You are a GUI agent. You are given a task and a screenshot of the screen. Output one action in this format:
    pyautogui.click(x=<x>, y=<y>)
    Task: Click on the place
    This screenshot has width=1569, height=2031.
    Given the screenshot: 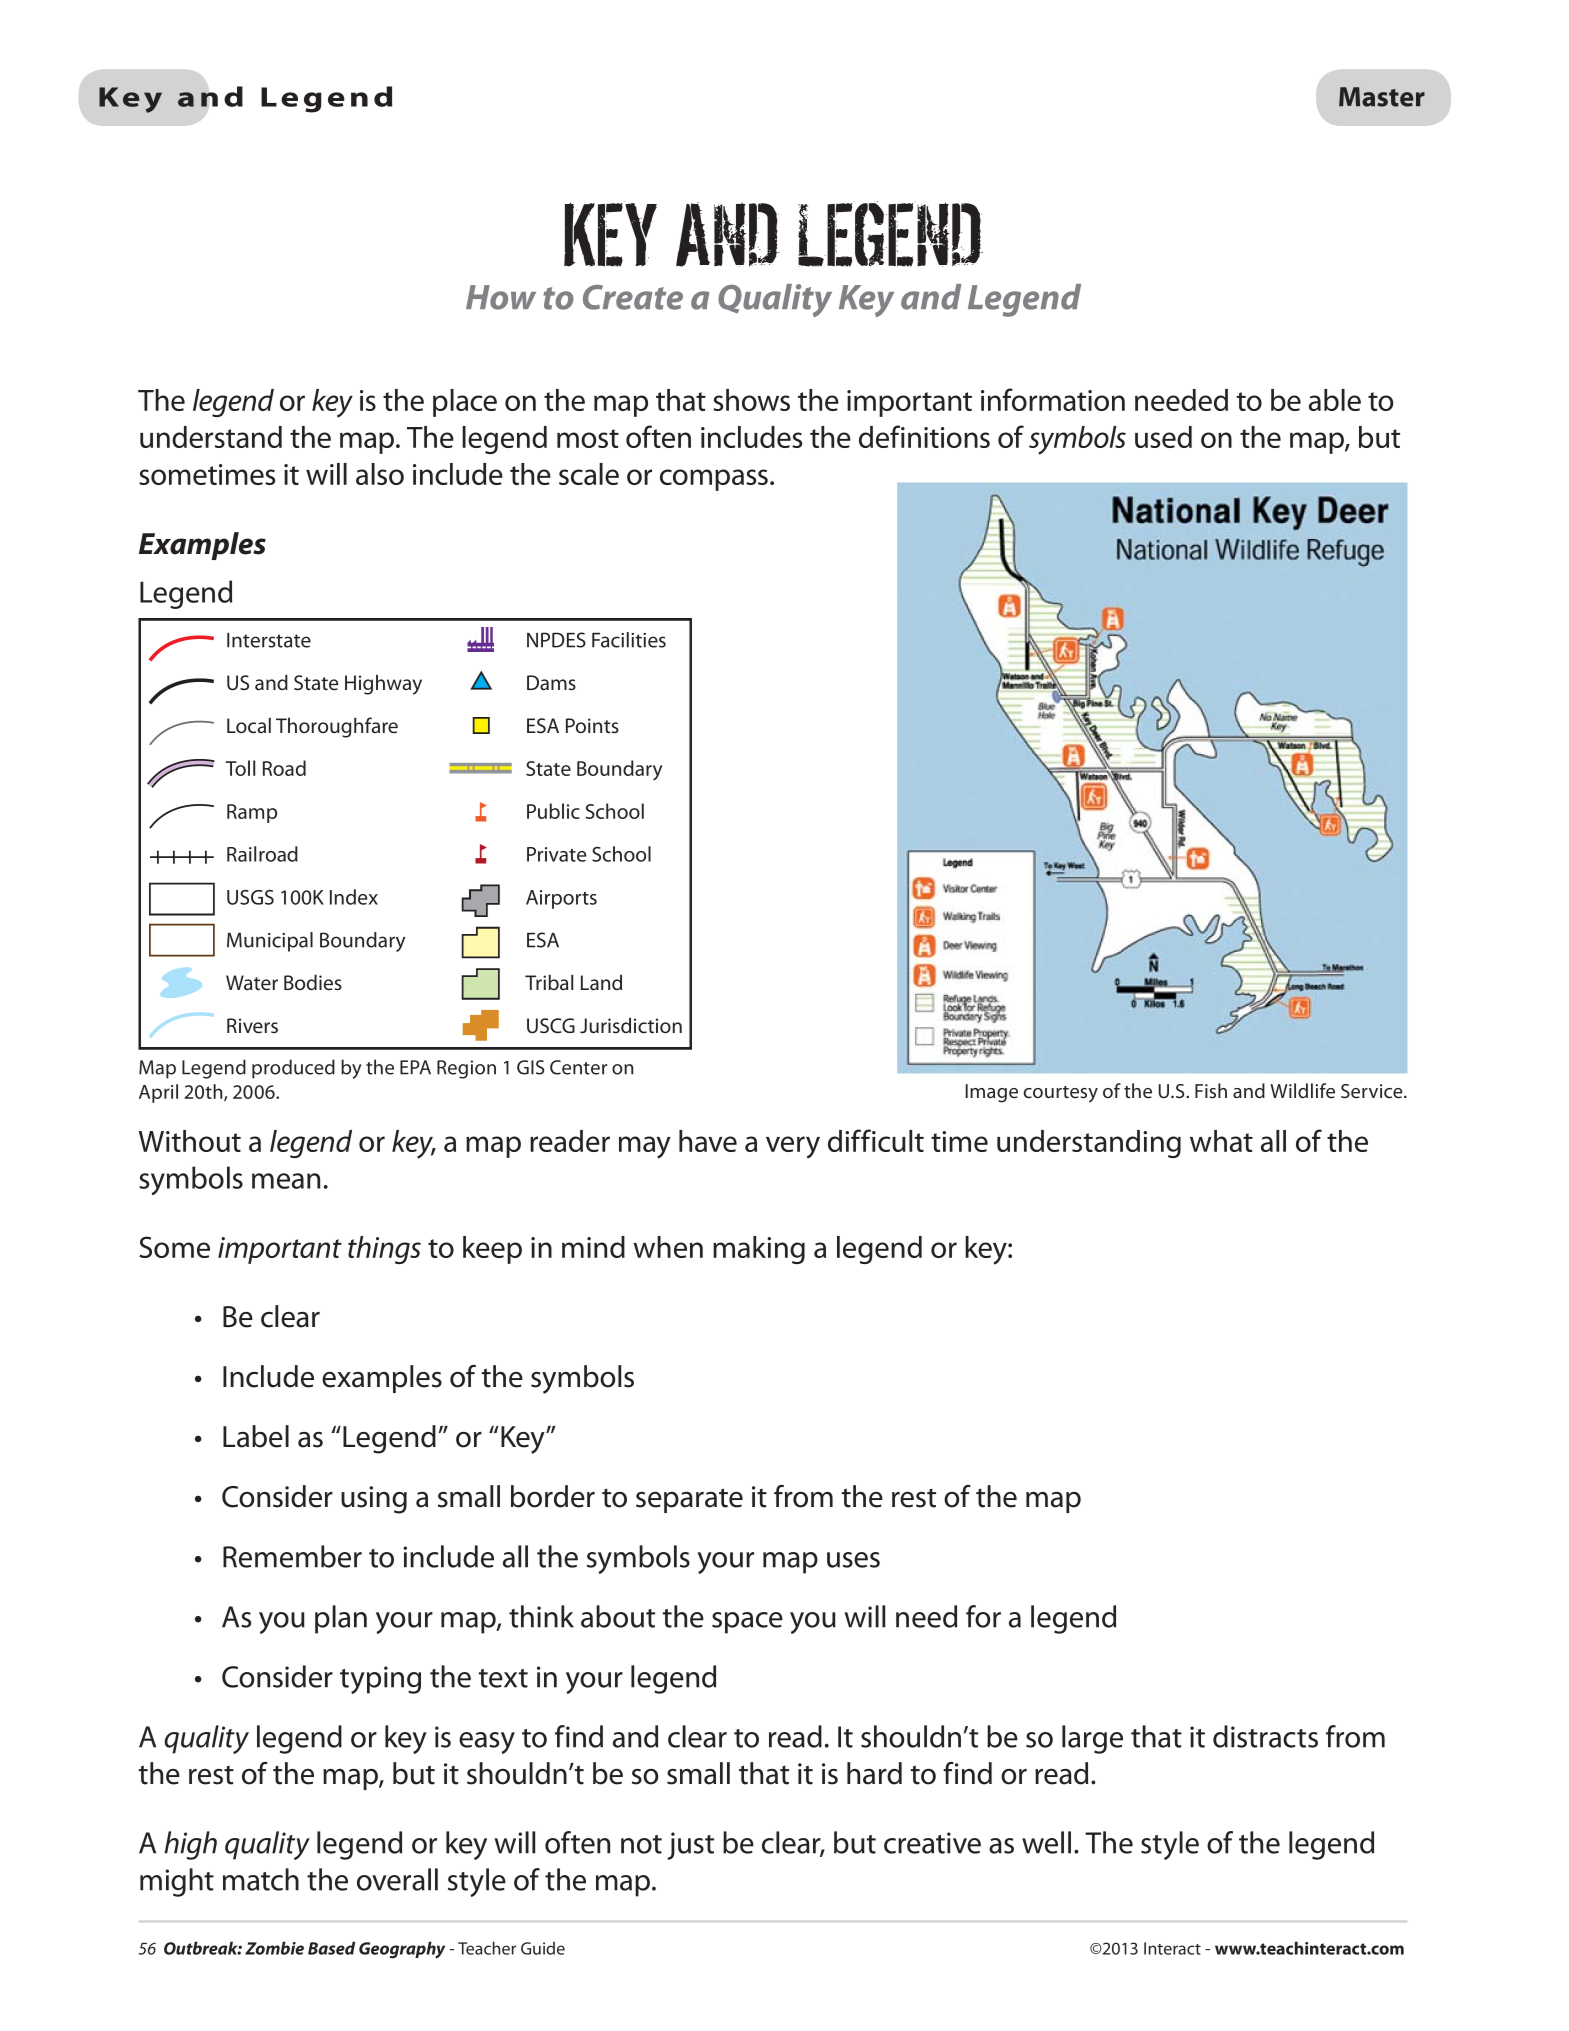 What is the action you would take?
    pyautogui.click(x=465, y=403)
